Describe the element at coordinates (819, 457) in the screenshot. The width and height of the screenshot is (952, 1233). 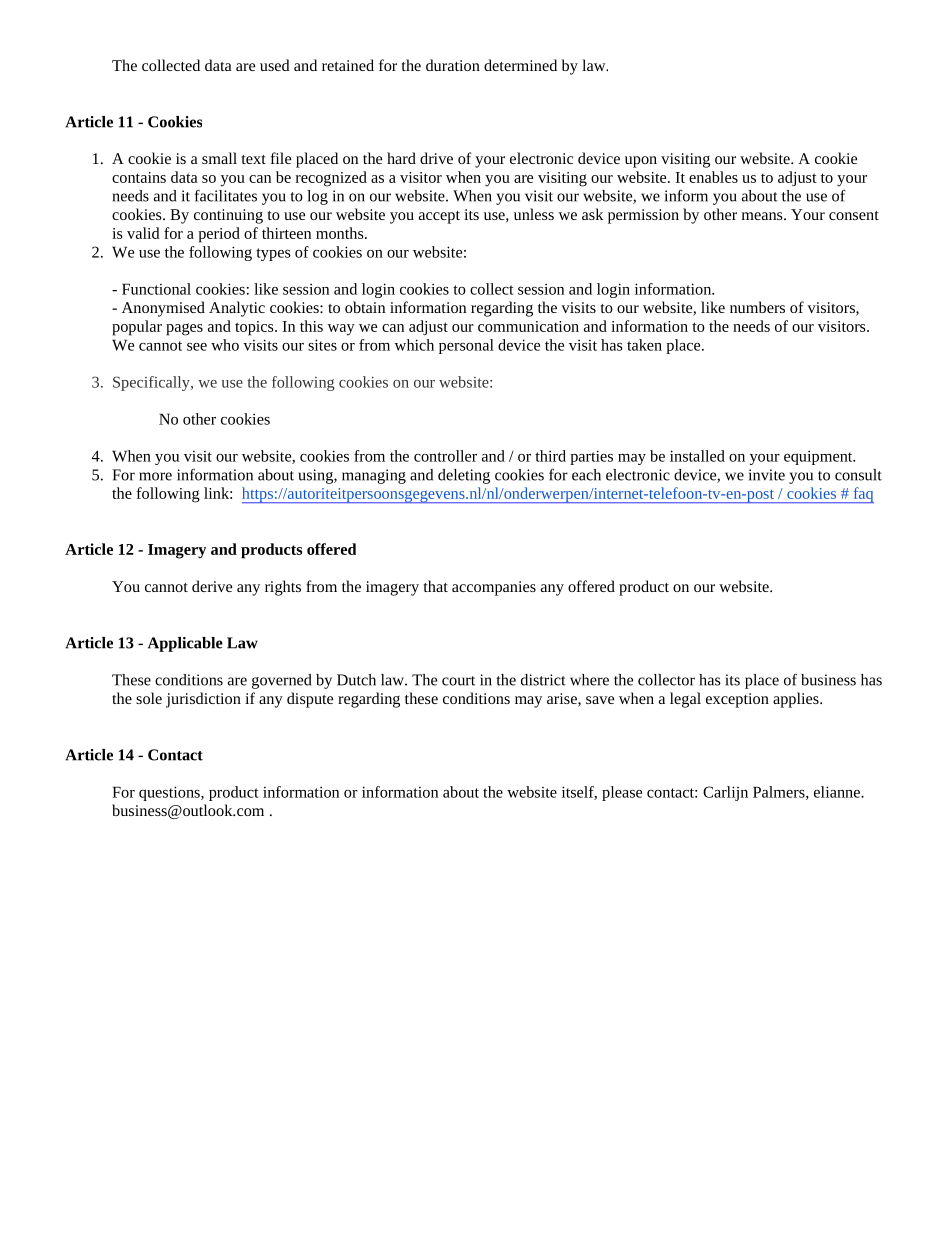
I see `equipment` at that location.
